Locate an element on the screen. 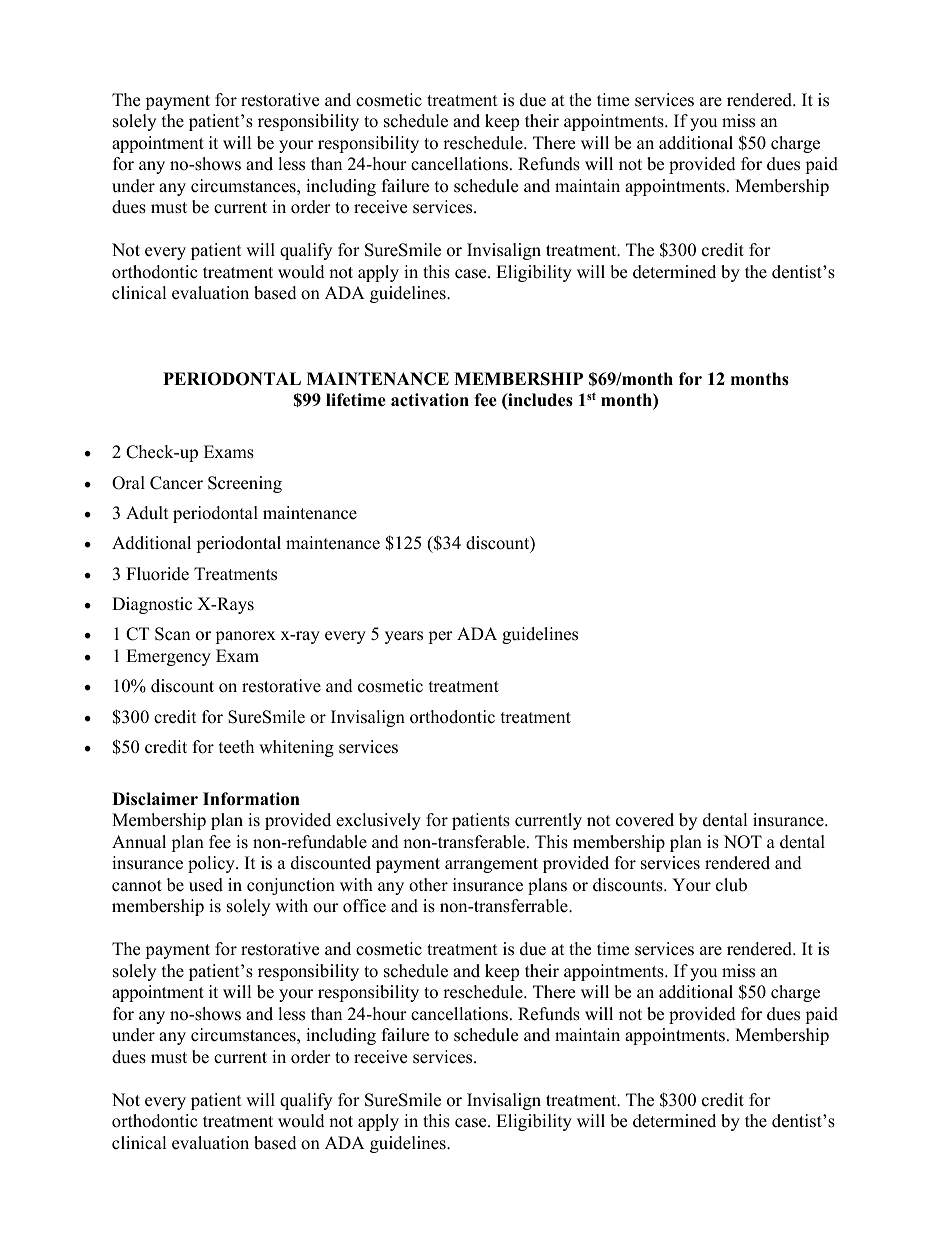  other is located at coordinates (428, 885).
